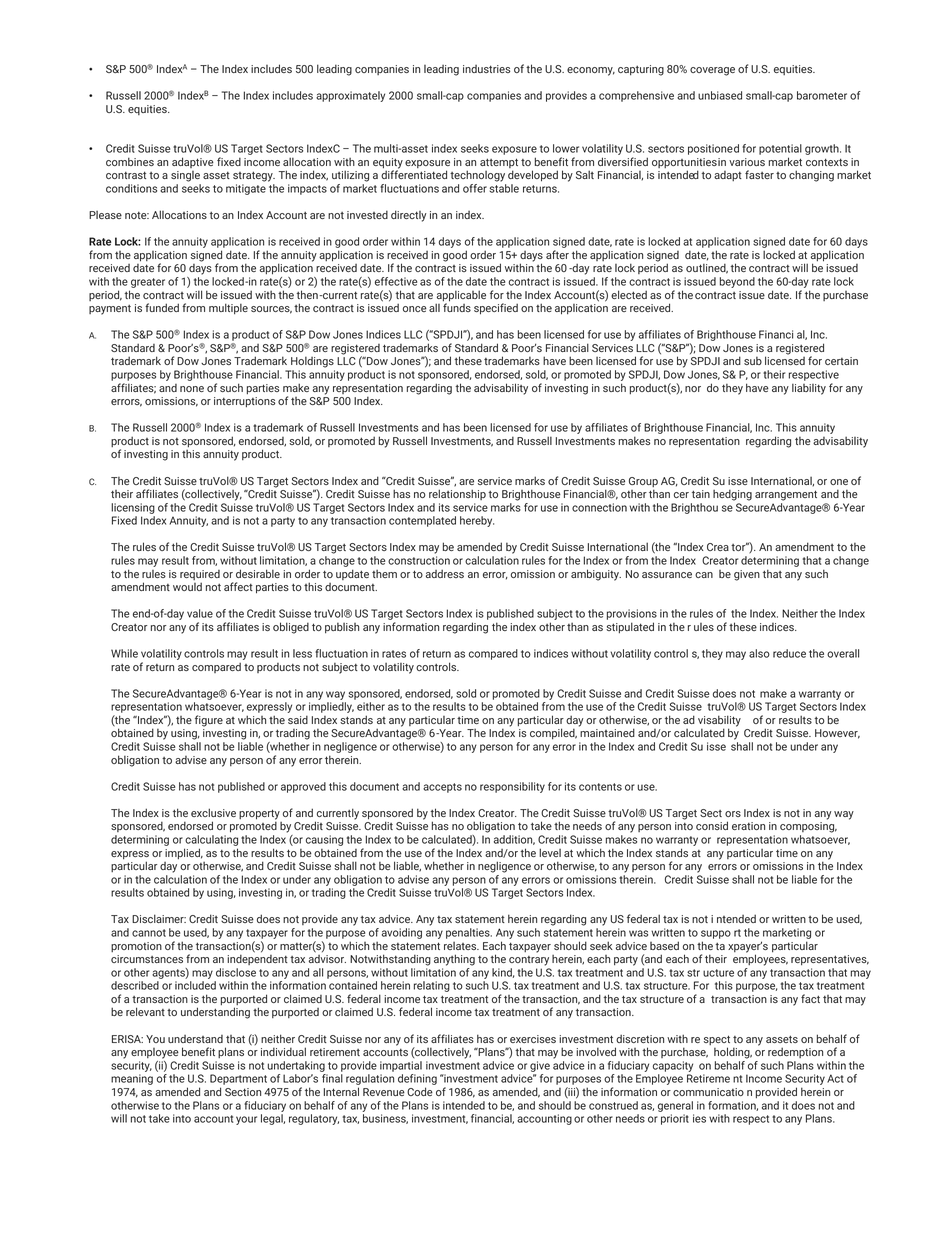 This screenshot has width=952, height=1233. What do you see at coordinates (720, 95) in the screenshot?
I see `unbiased` at bounding box center [720, 95].
